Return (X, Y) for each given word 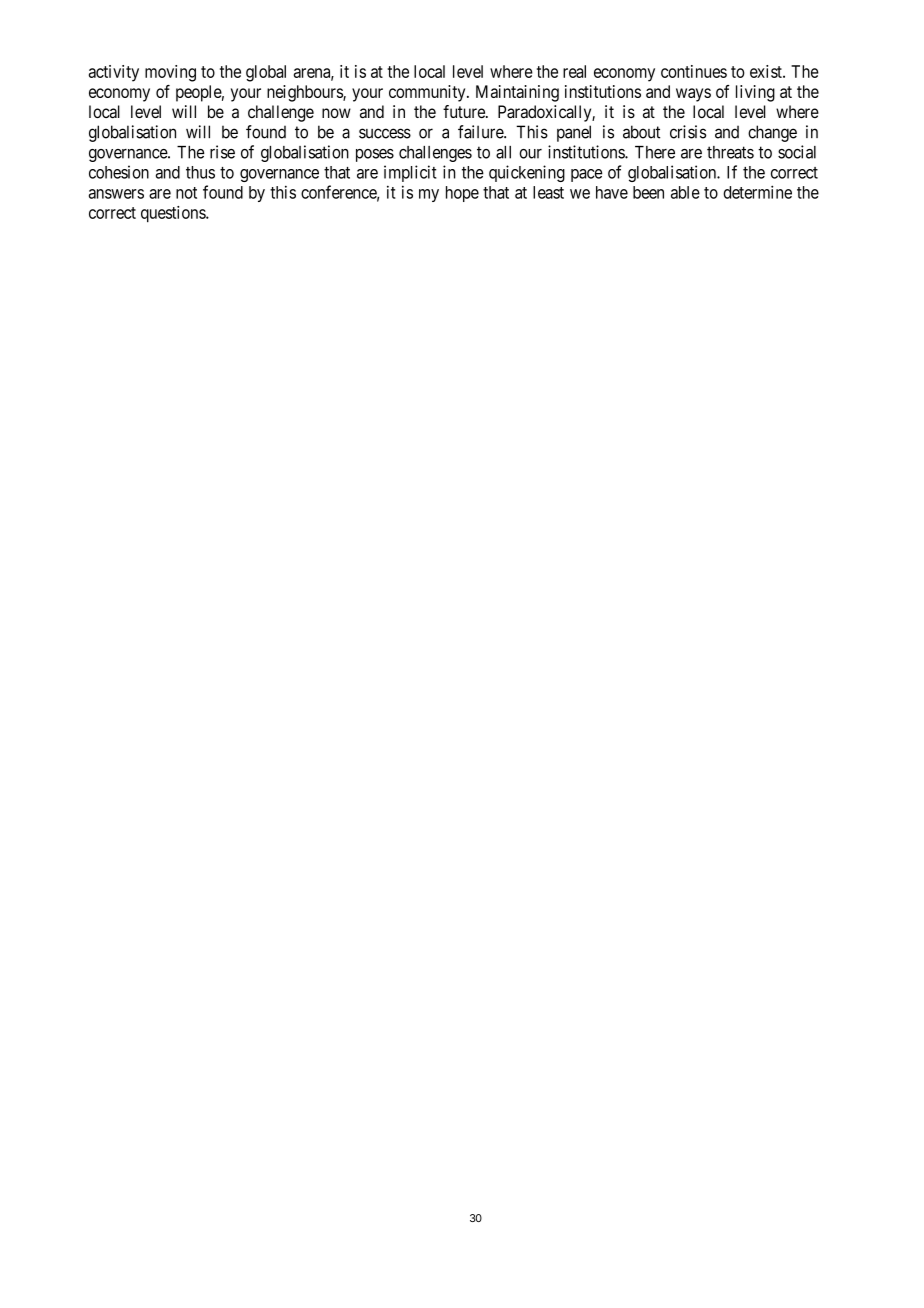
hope (462, 194)
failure (481, 132)
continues (694, 71)
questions (174, 214)
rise (222, 152)
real (574, 71)
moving (170, 73)
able (685, 192)
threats (730, 152)
